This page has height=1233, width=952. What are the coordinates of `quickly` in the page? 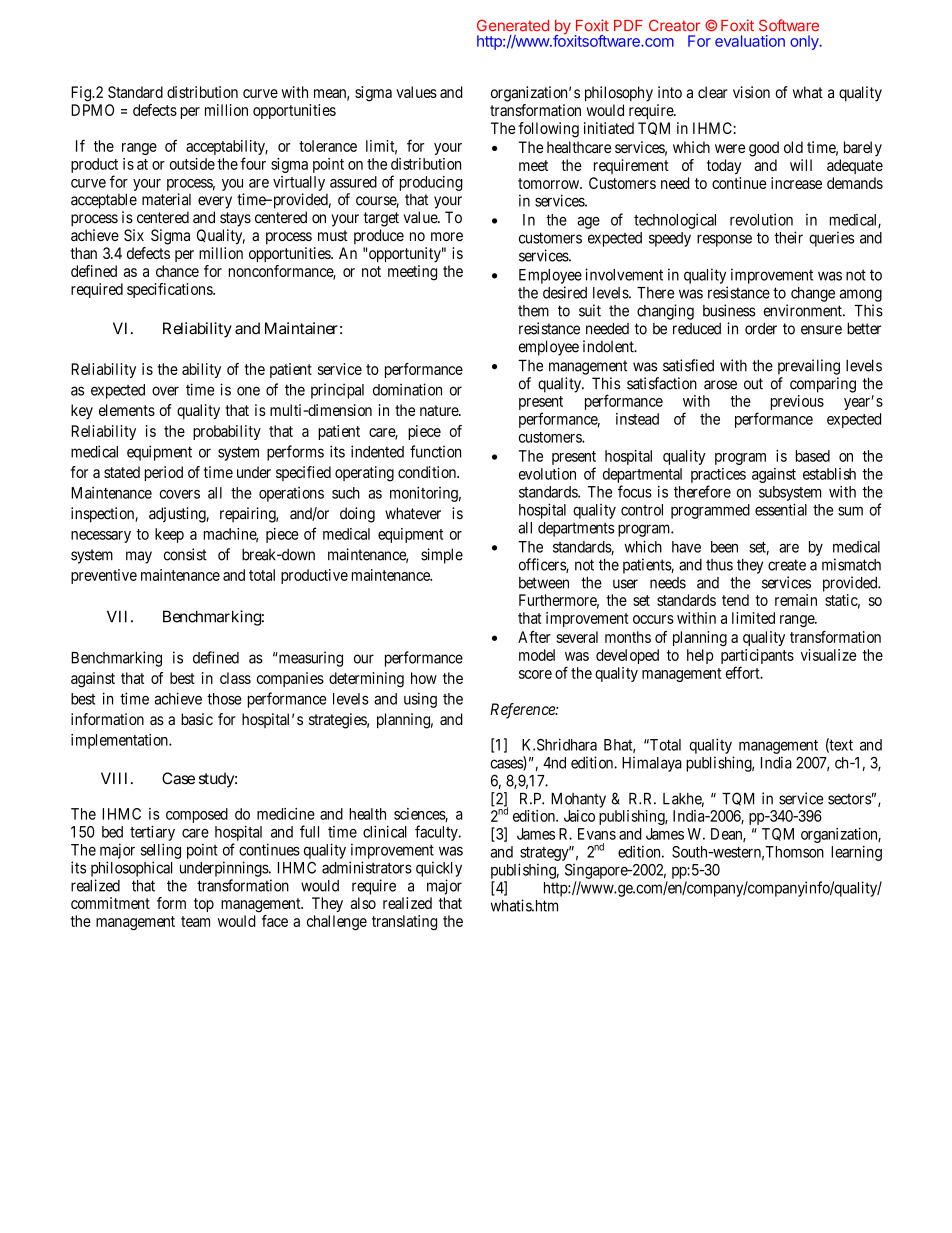 It's located at (439, 869).
